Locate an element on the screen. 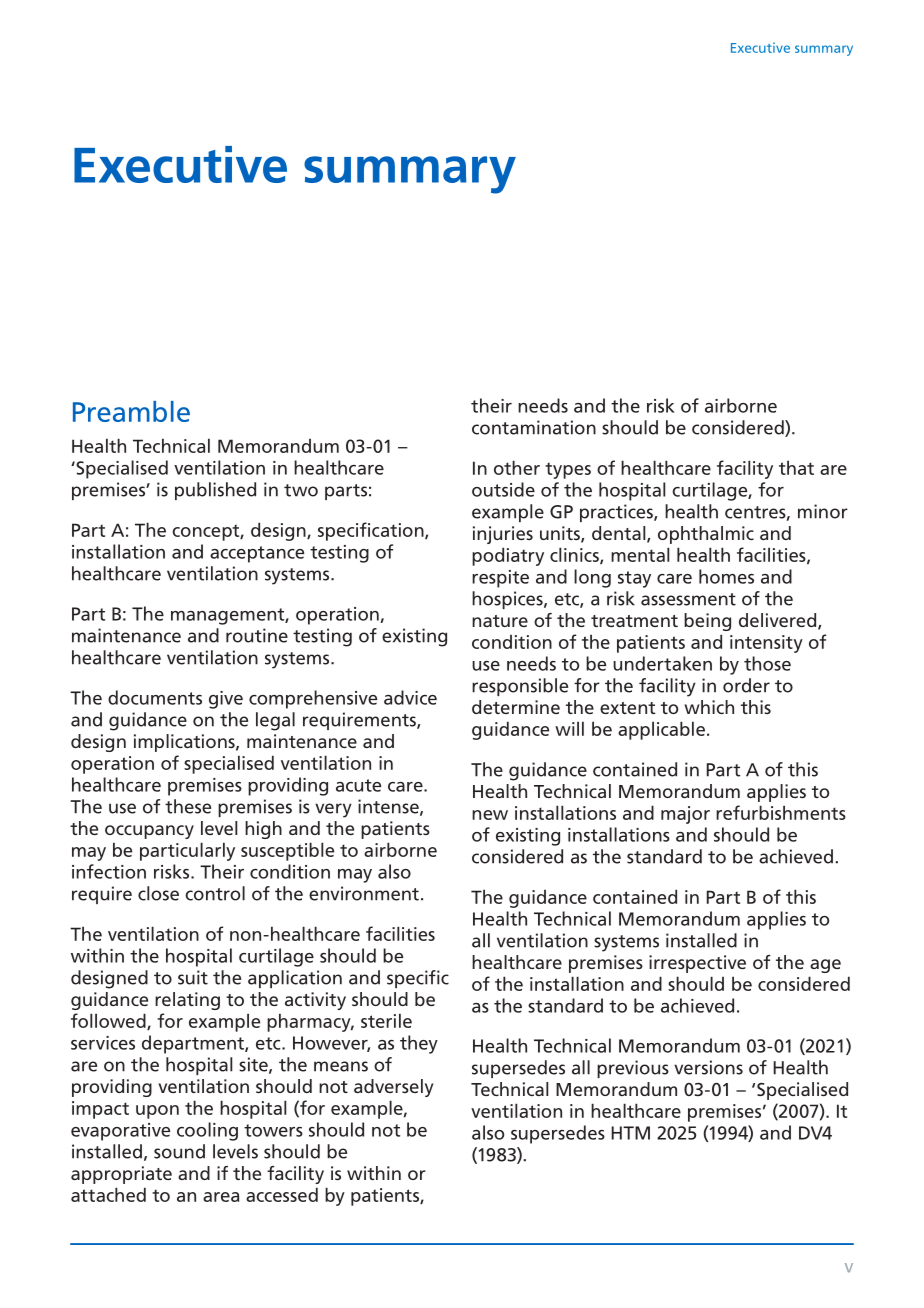  HTM is located at coordinates (630, 1133).
